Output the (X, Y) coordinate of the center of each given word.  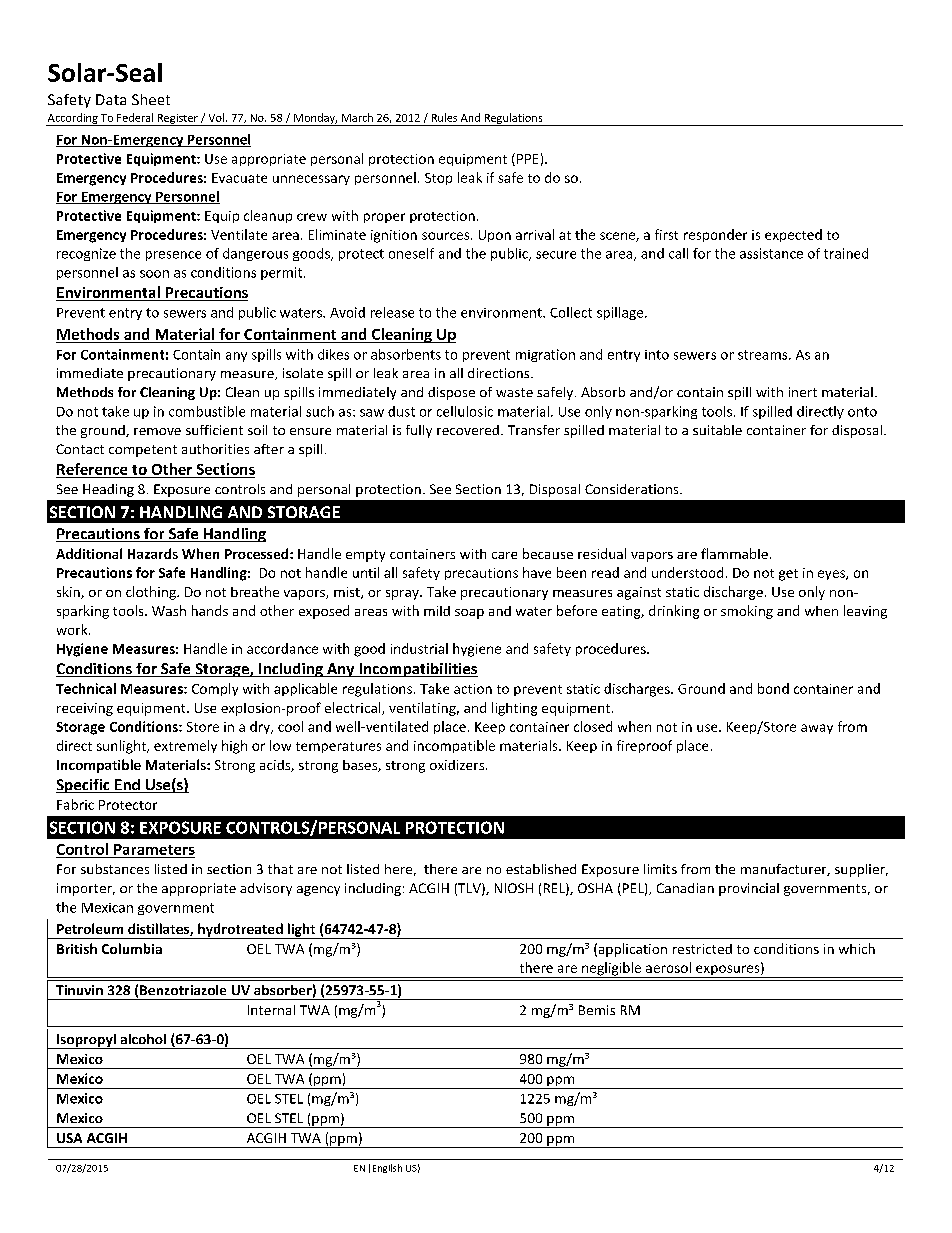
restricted (702, 949)
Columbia (132, 948)
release (392, 312)
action (473, 689)
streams (764, 355)
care (504, 555)
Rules (444, 117)
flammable (734, 553)
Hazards (153, 553)
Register (177, 120)
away (817, 729)
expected (793, 235)
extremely (185, 746)
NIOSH (514, 888)
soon (154, 274)
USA (69, 1138)
